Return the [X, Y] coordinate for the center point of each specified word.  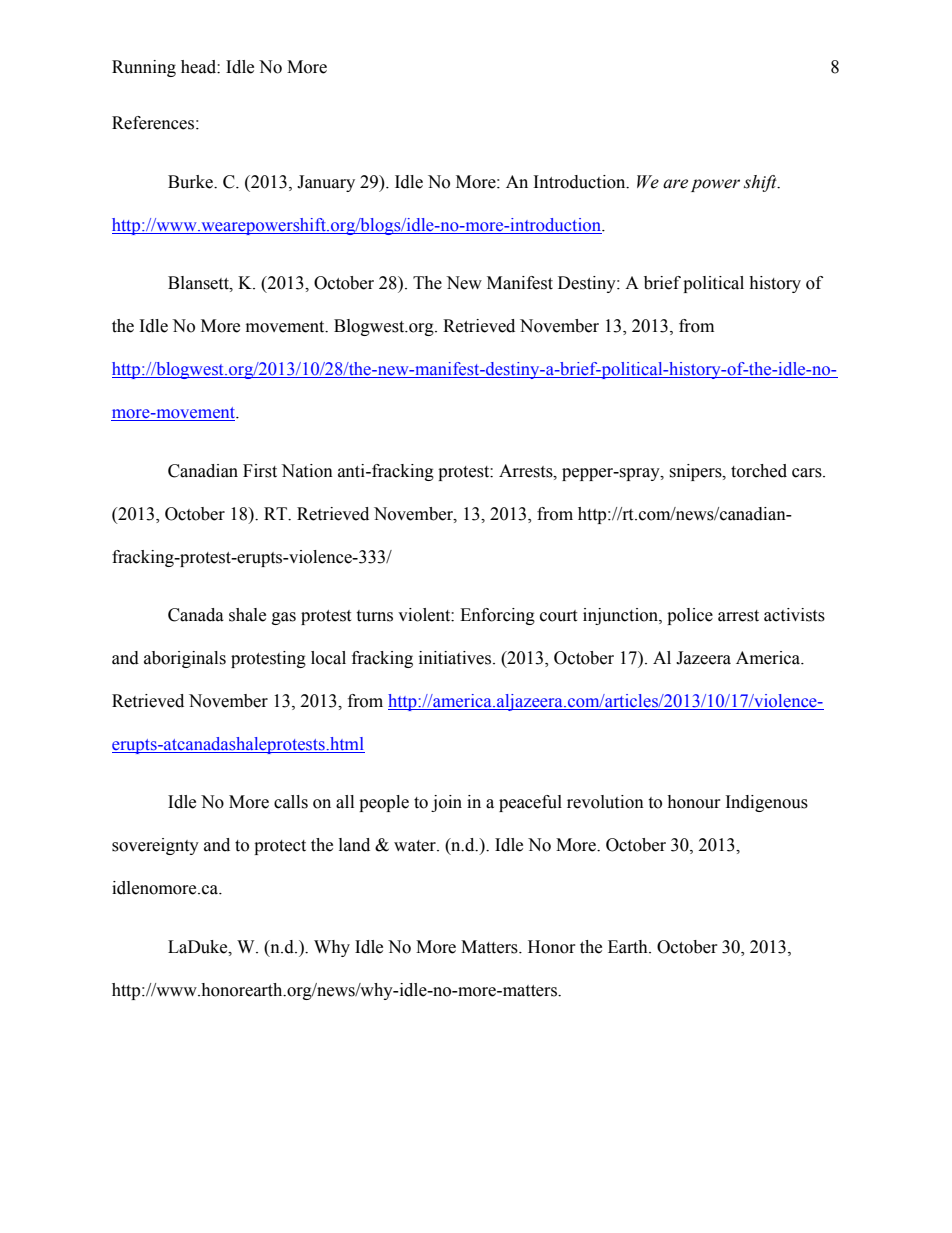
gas [284, 618]
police [690, 616]
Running [144, 68]
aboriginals [185, 659]
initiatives [456, 658]
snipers [696, 472]
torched [759, 471]
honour [694, 802]
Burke [191, 182]
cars [808, 473]
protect [280, 847]
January [326, 183]
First [260, 471]
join [446, 803]
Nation [307, 471]
